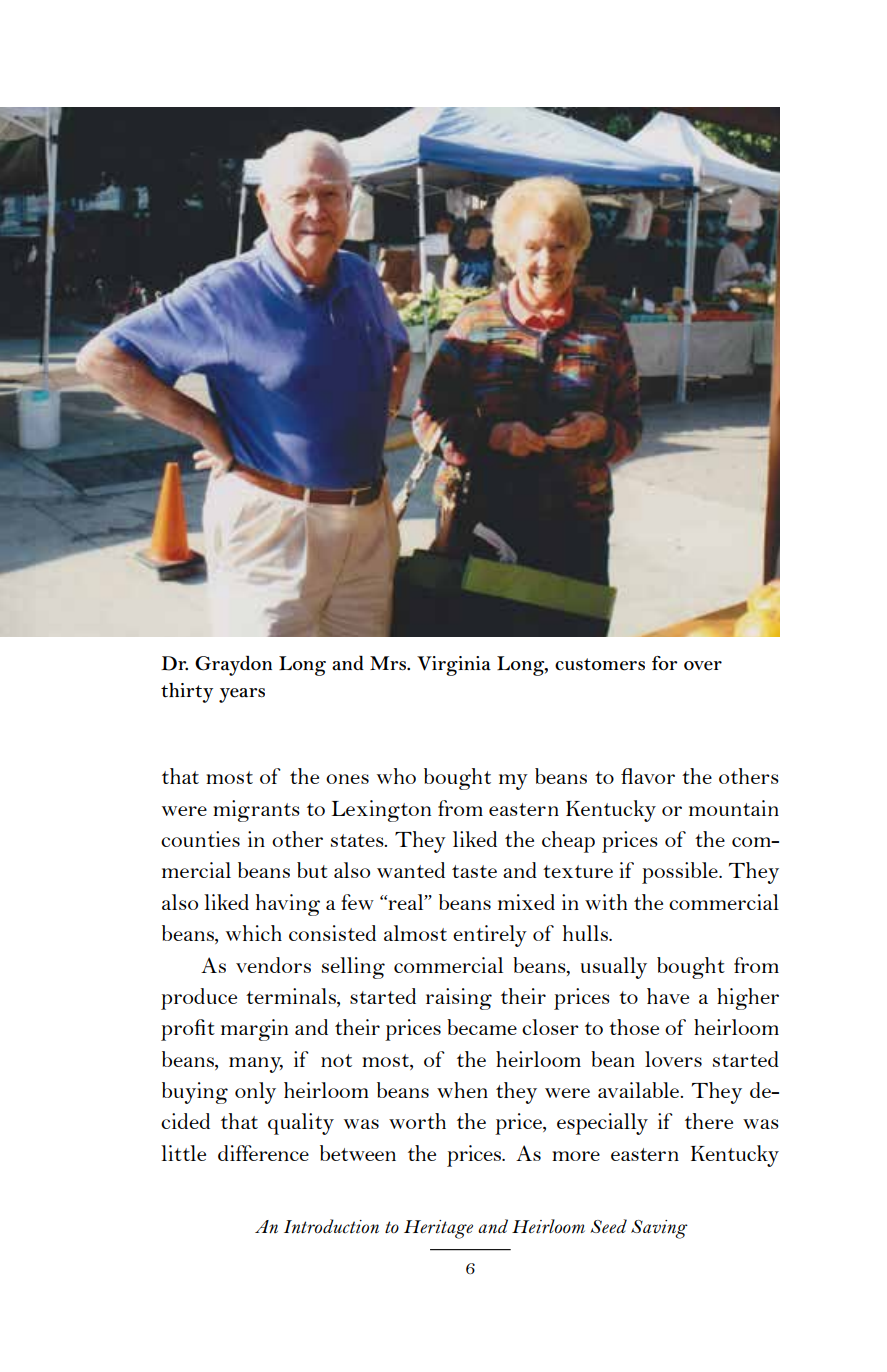 The image size is (887, 1372). I want to click on only, so click(255, 1093).
